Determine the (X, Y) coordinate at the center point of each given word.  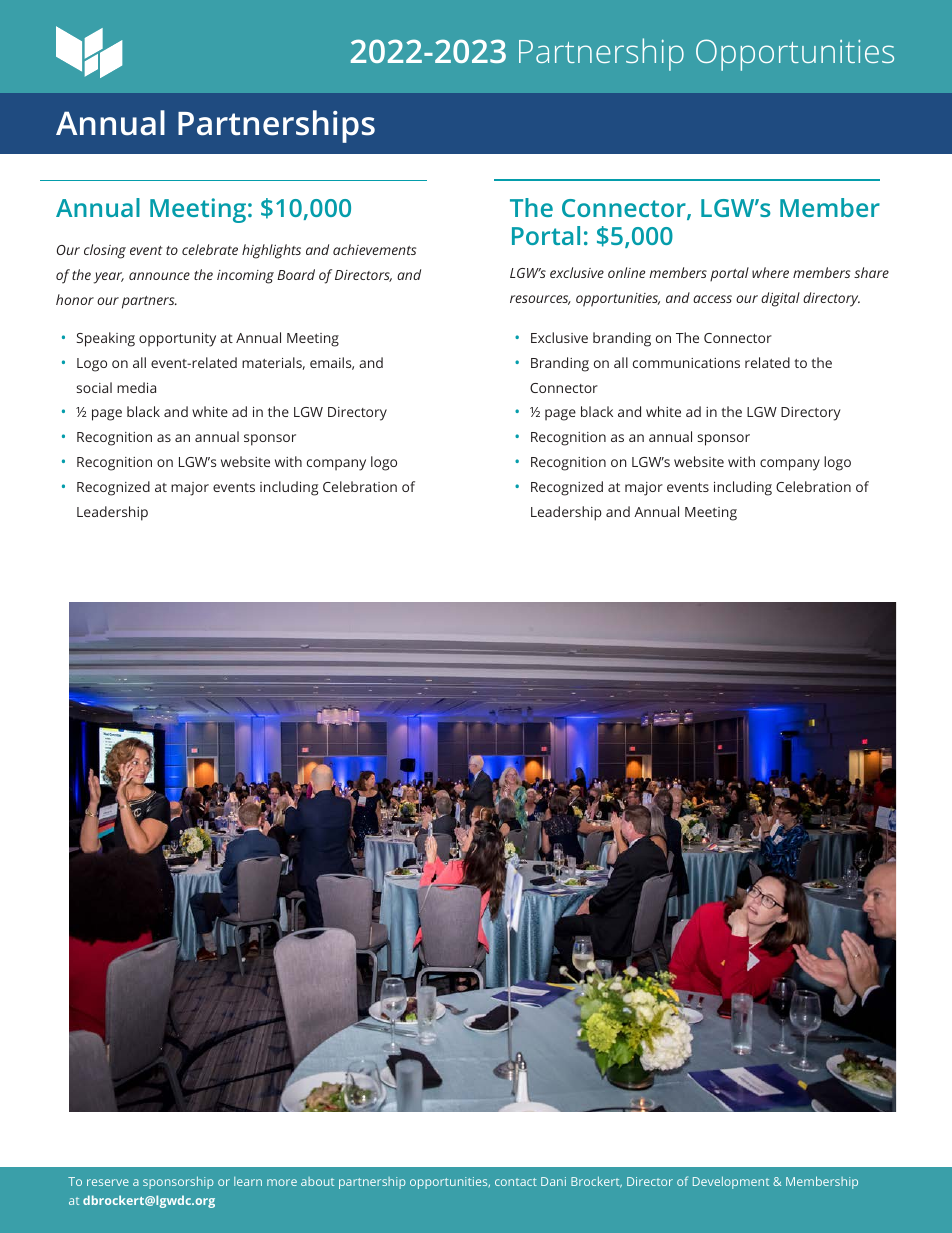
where (770, 272)
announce (159, 276)
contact (516, 1182)
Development (731, 1182)
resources (540, 300)
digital (780, 299)
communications (686, 363)
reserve (108, 1182)
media (136, 387)
